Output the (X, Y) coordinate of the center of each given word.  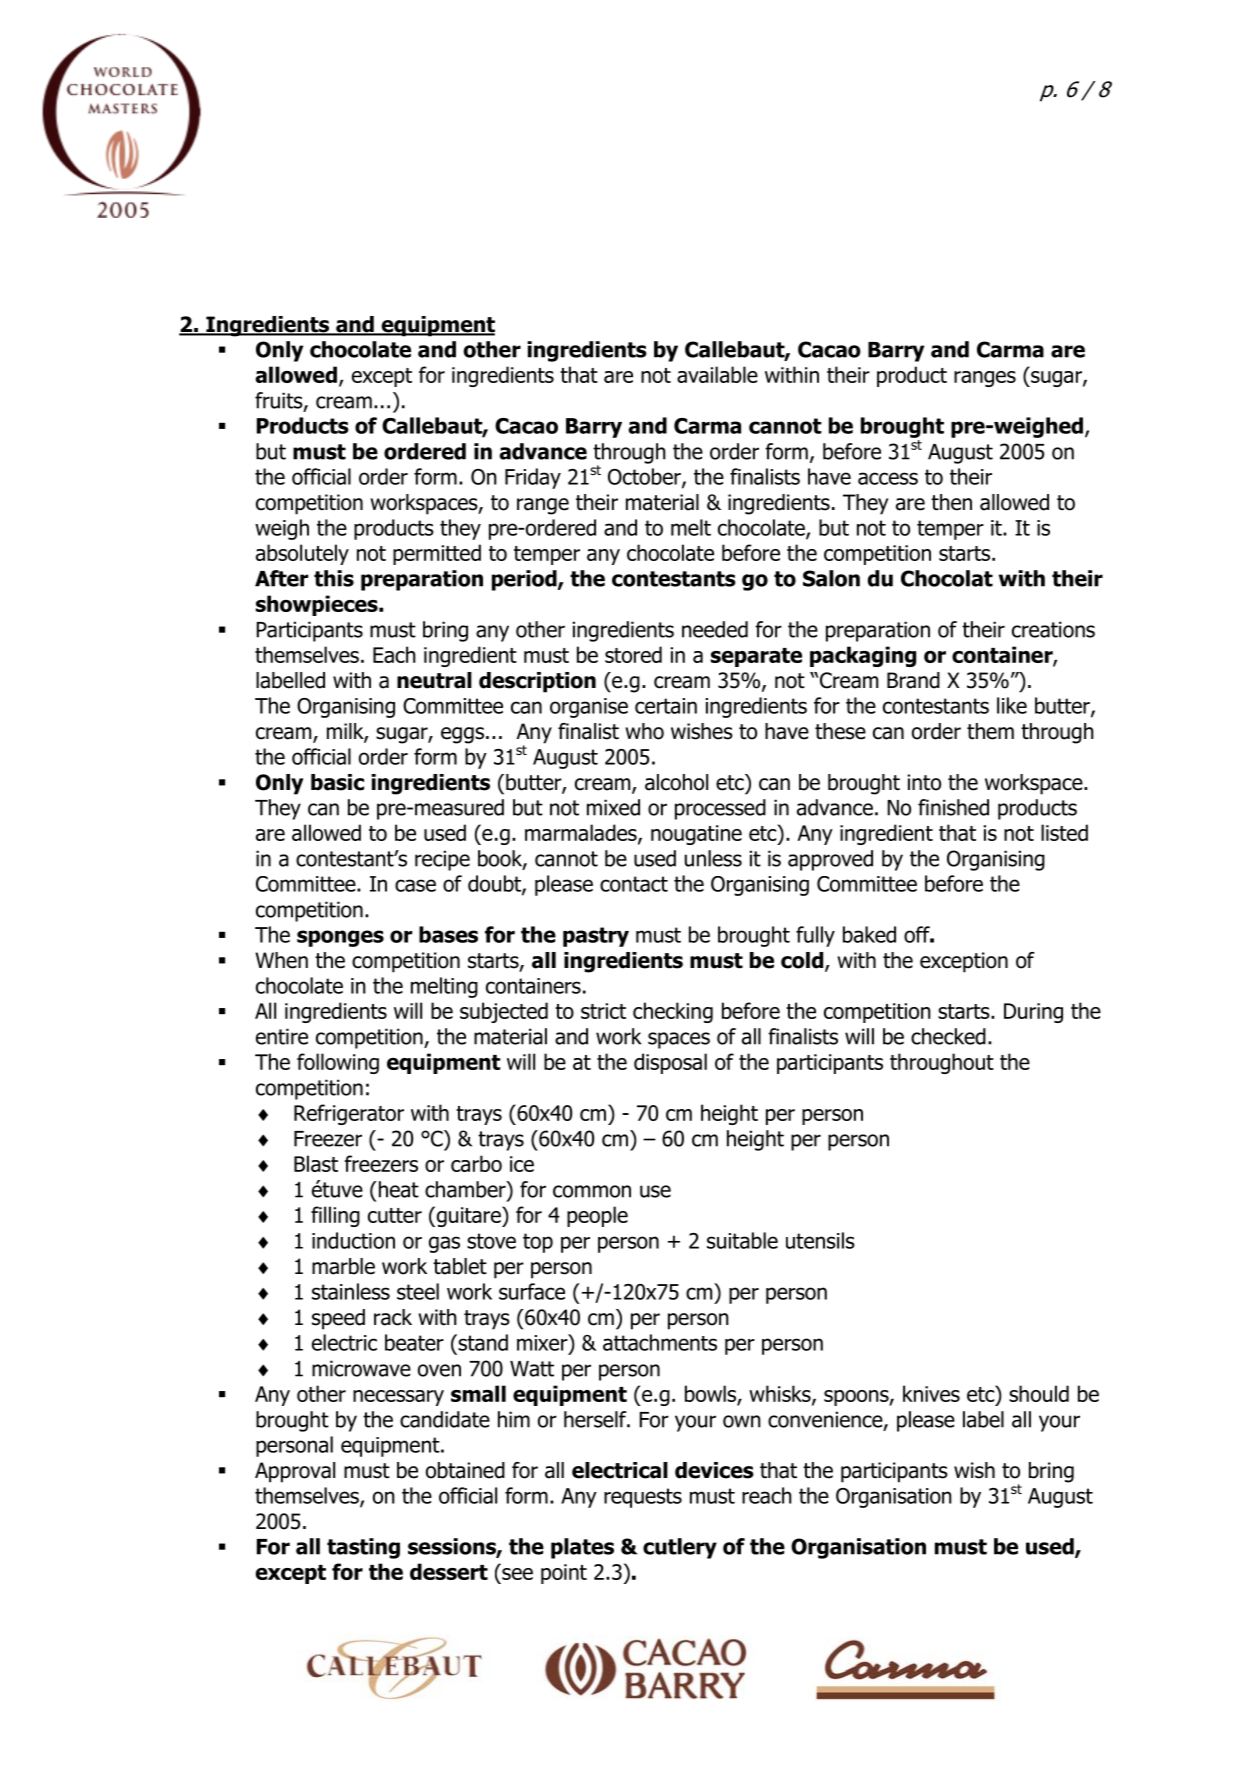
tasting (363, 1548)
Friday (533, 478)
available (717, 374)
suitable (742, 1240)
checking (673, 1012)
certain (666, 706)
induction (353, 1240)
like (1012, 705)
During (1033, 1013)
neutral (434, 680)
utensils (820, 1240)
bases (448, 934)
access (888, 478)
